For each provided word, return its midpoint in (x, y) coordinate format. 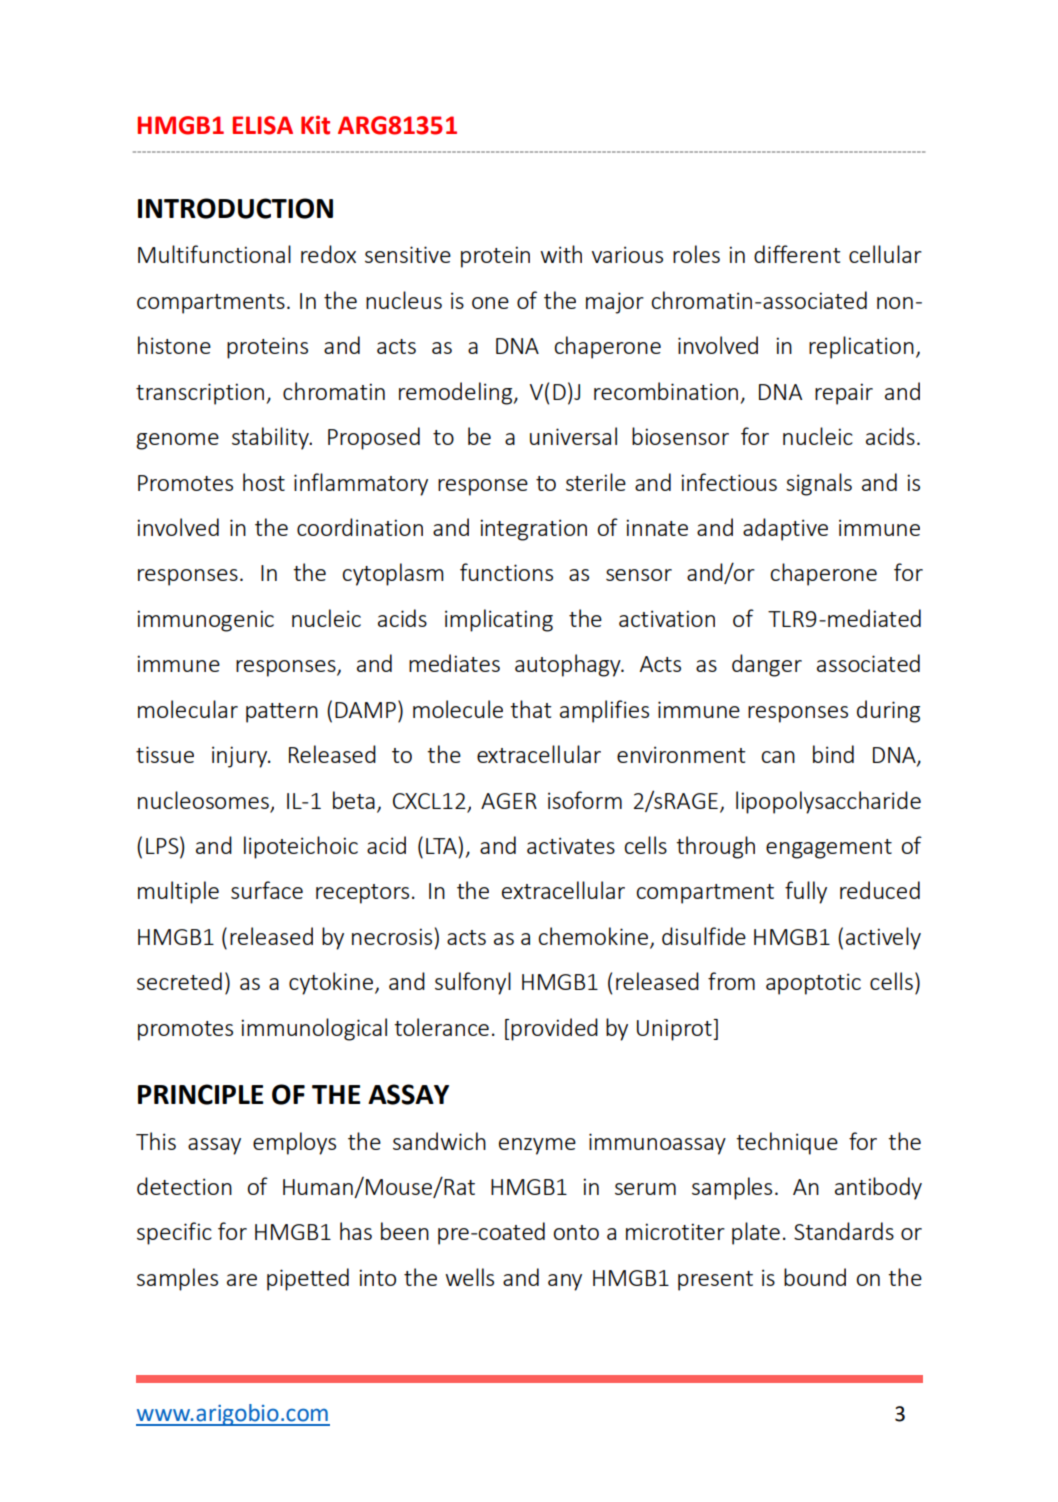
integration (533, 530)
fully (806, 892)
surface (267, 890)
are (242, 1280)
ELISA (262, 125)
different (797, 254)
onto (576, 1232)
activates (571, 845)
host (264, 482)
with (561, 254)
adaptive (785, 529)
